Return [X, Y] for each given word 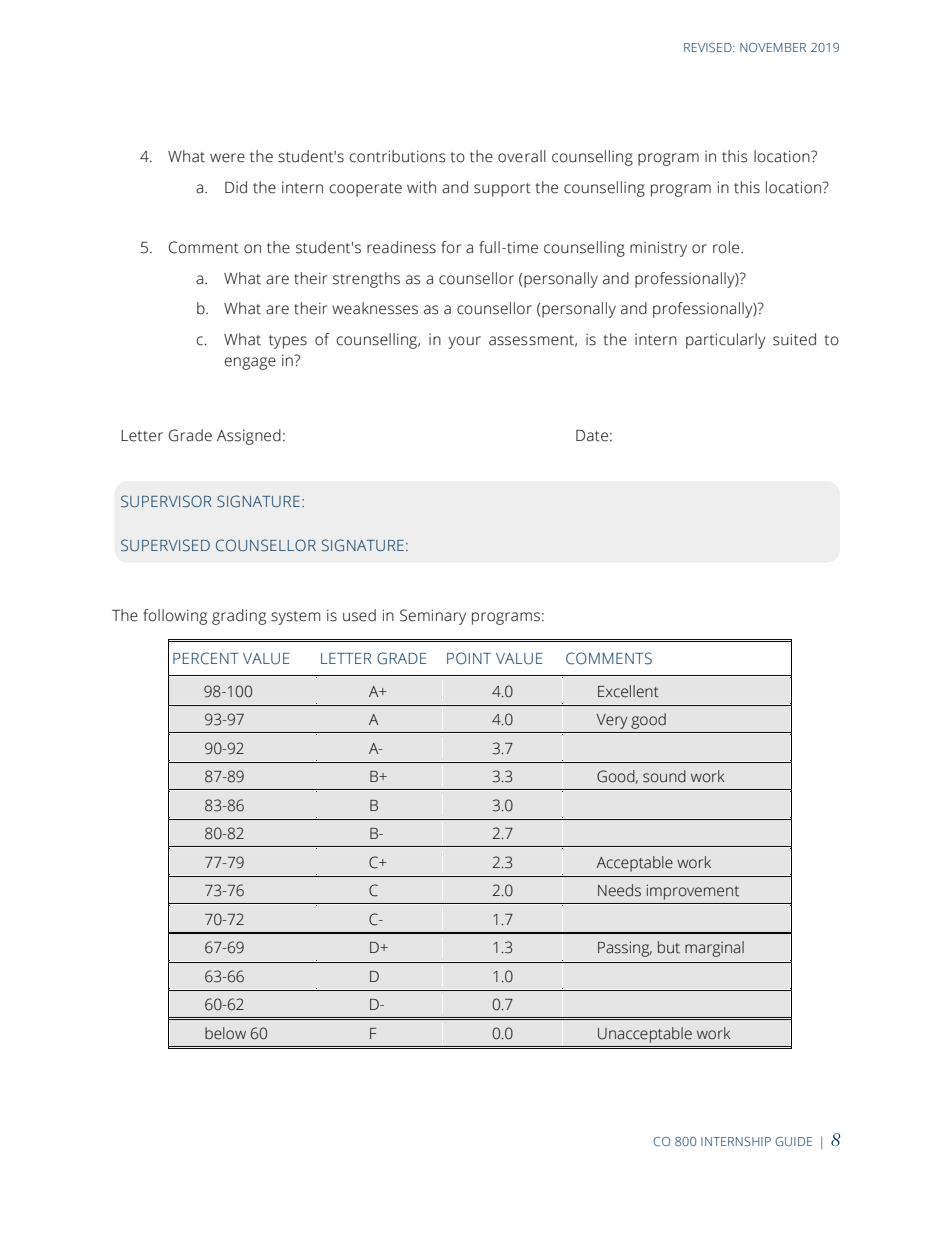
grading [239, 617]
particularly [726, 341]
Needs [619, 890]
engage [250, 363]
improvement [693, 892]
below [225, 1033]
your [464, 342]
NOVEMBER [773, 47]
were [227, 158]
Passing [625, 949]
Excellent [628, 691]
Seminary [433, 617]
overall [522, 156]
